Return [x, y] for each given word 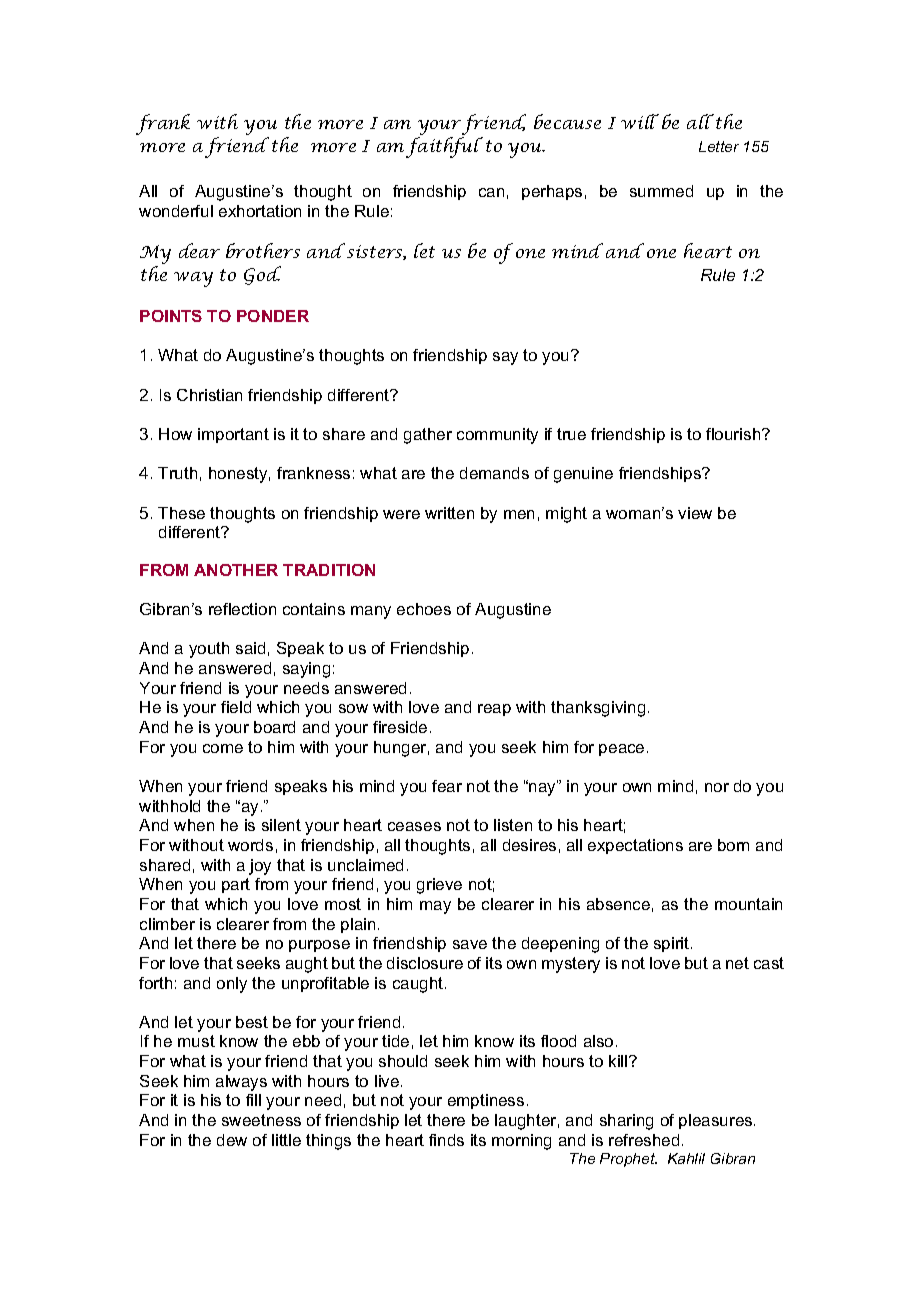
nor [717, 787]
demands [494, 473]
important [233, 435]
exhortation [260, 211]
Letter [719, 146]
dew [232, 1140]
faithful [444, 147]
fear [447, 786]
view [695, 513]
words [250, 845]
